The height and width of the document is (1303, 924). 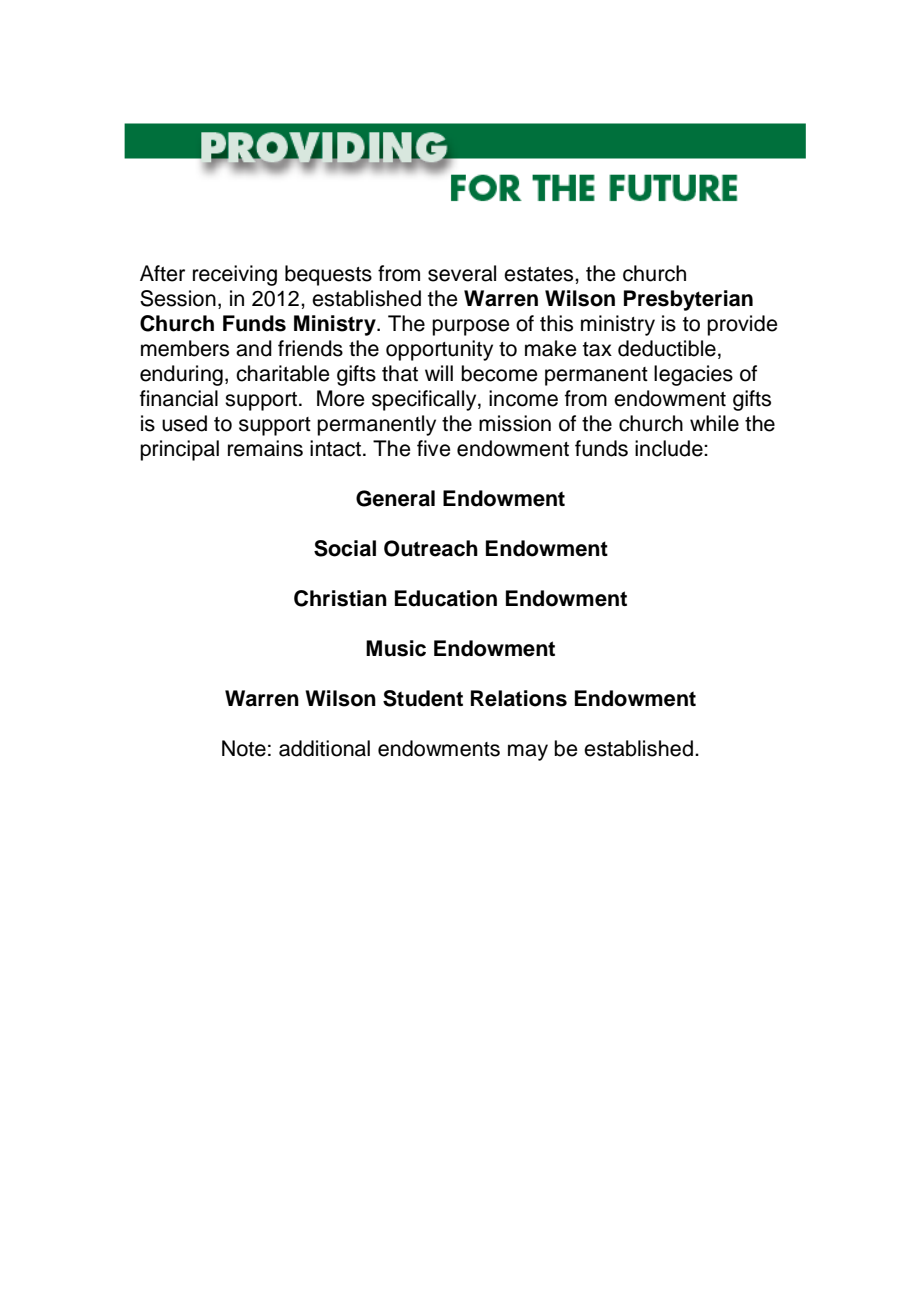 What do you see at coordinates (395, 498) in the document?
I see `General` at bounding box center [395, 498].
